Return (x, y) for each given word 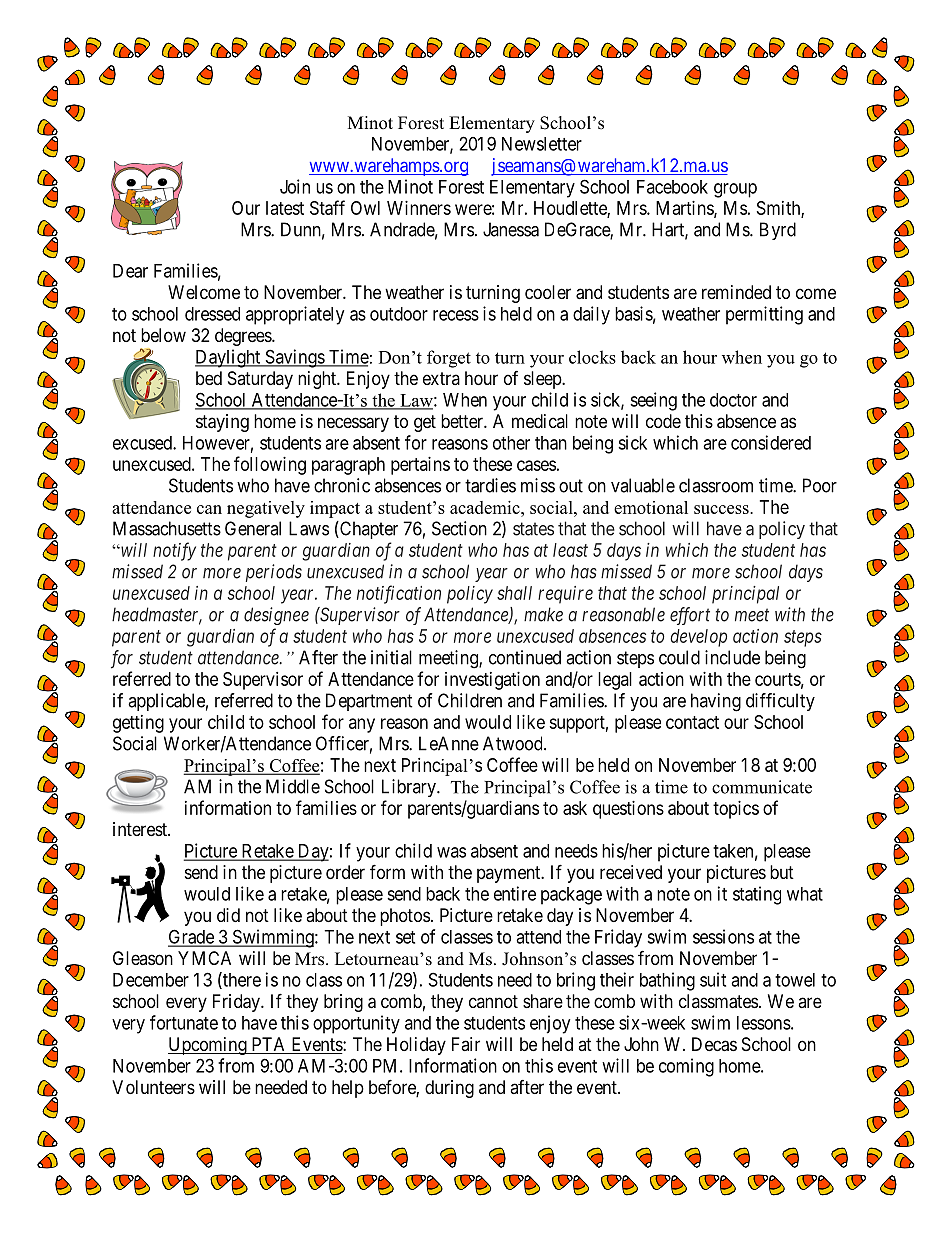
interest (141, 829)
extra (441, 378)
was (451, 852)
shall (514, 593)
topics (736, 810)
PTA (268, 1044)
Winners (419, 208)
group (735, 190)
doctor (733, 400)
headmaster (157, 615)
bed (209, 378)
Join (295, 186)
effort (690, 616)
